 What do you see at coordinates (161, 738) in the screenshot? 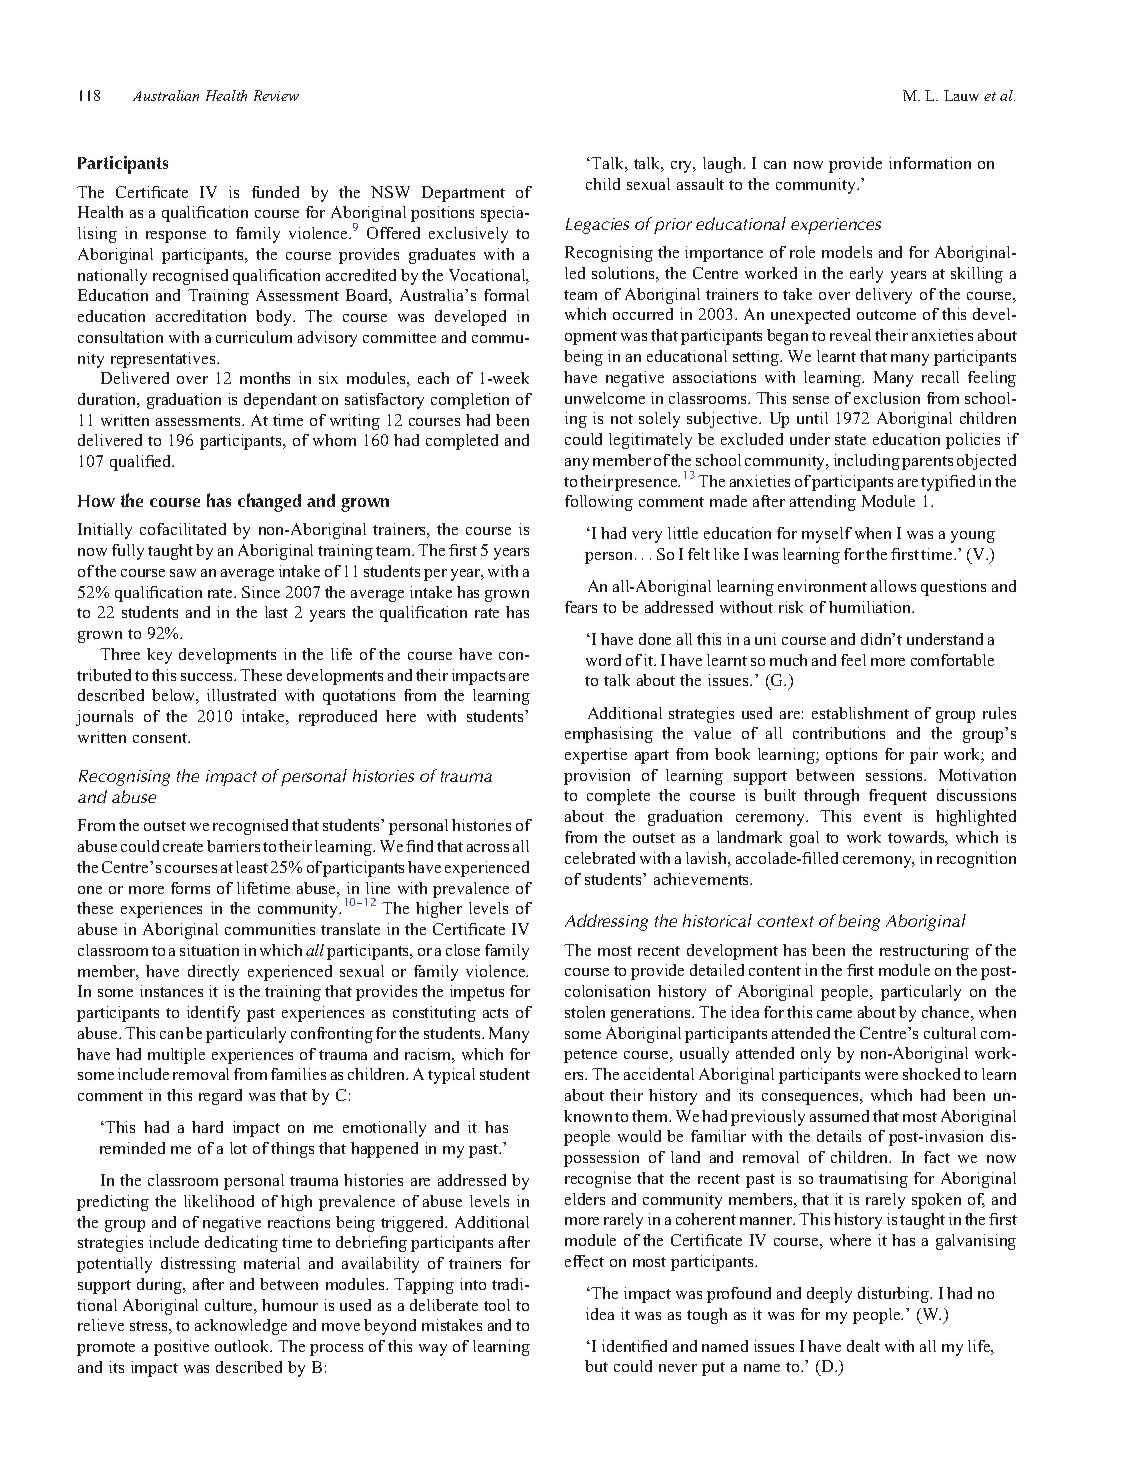
I see `consent` at bounding box center [161, 738].
